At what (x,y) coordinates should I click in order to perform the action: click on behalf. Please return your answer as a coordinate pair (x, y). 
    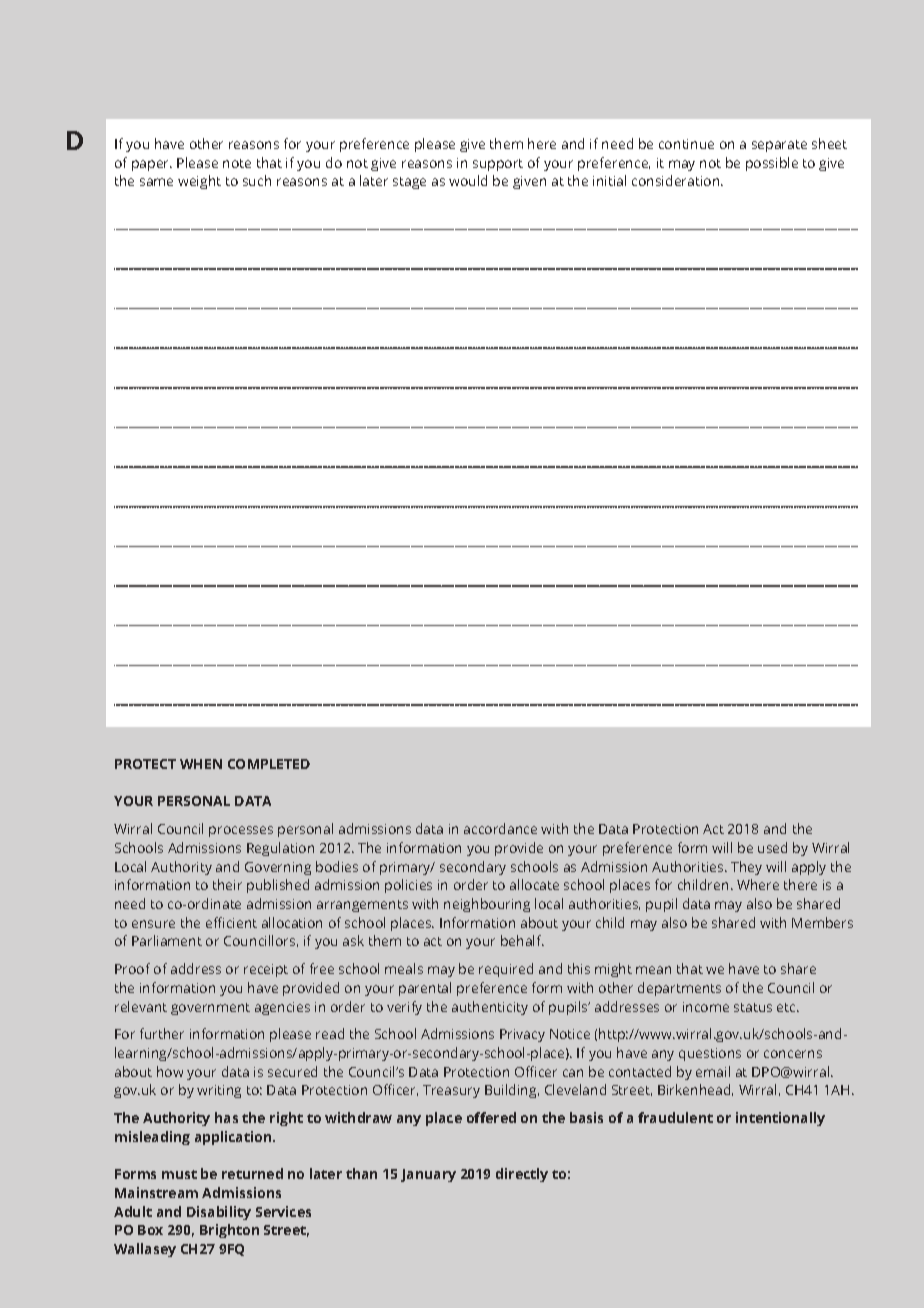
    Looking at the image, I should click on (522, 940).
